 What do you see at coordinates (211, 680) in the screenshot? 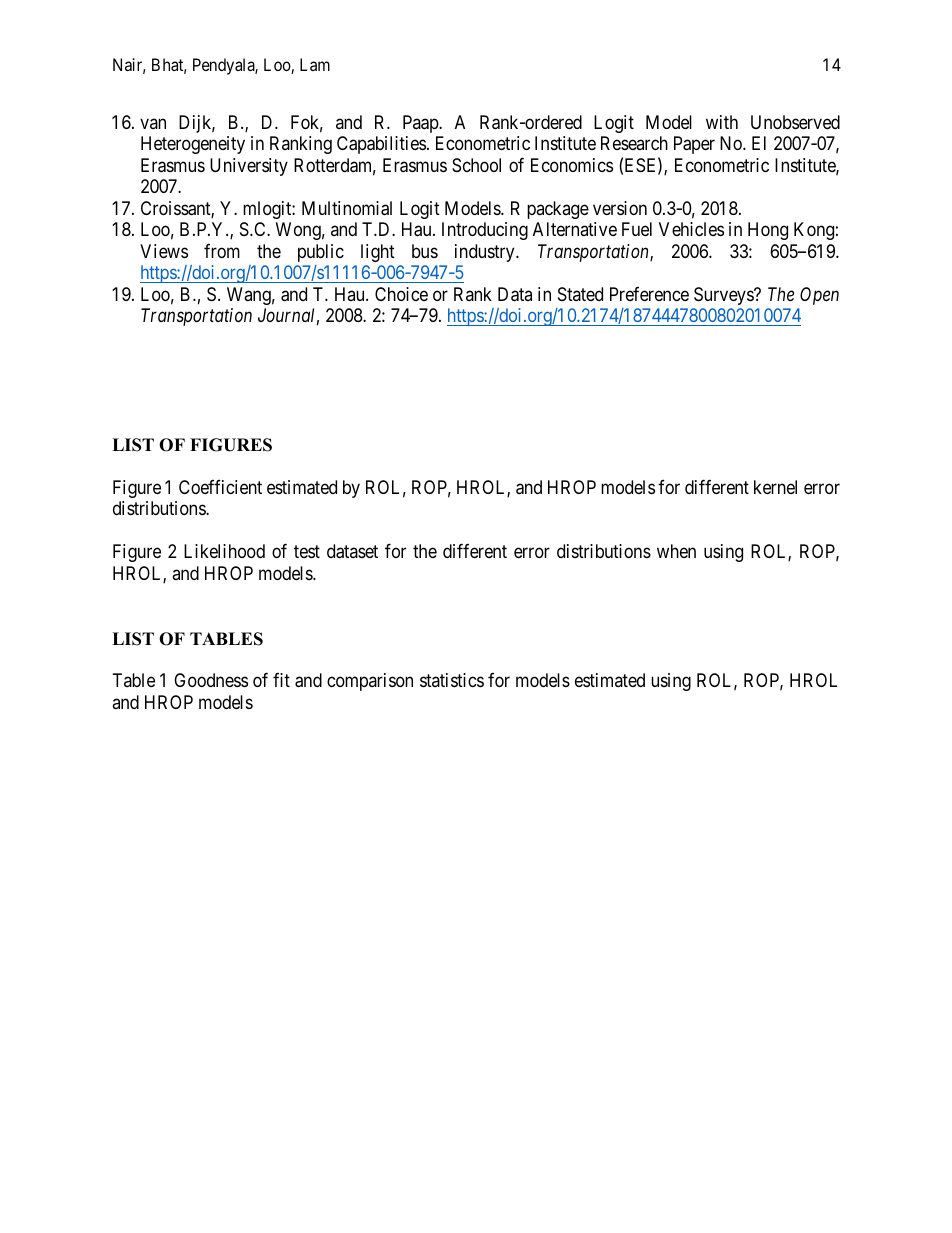
I see `Goodness` at bounding box center [211, 680].
